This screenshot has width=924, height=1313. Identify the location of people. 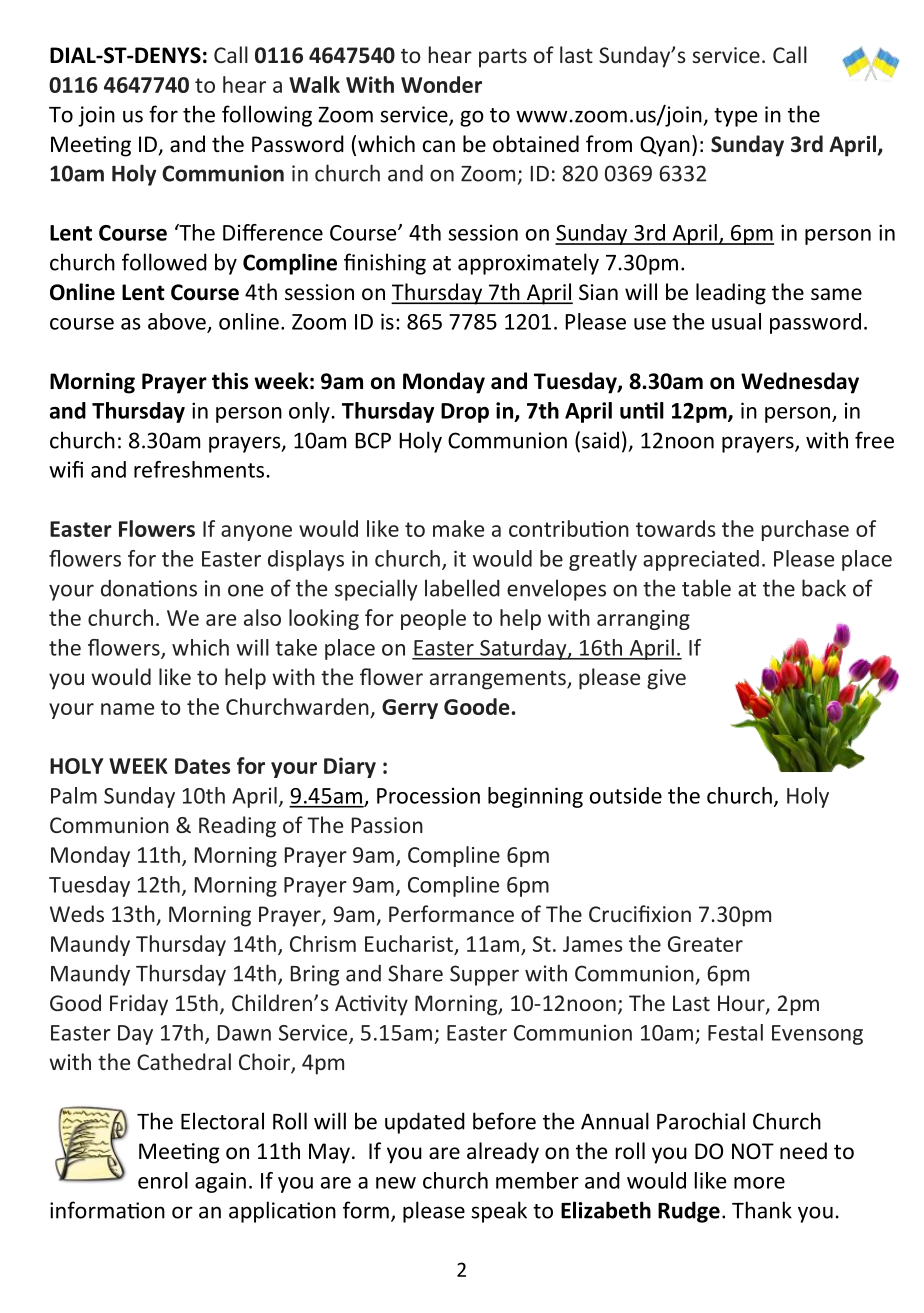
(433, 619).
